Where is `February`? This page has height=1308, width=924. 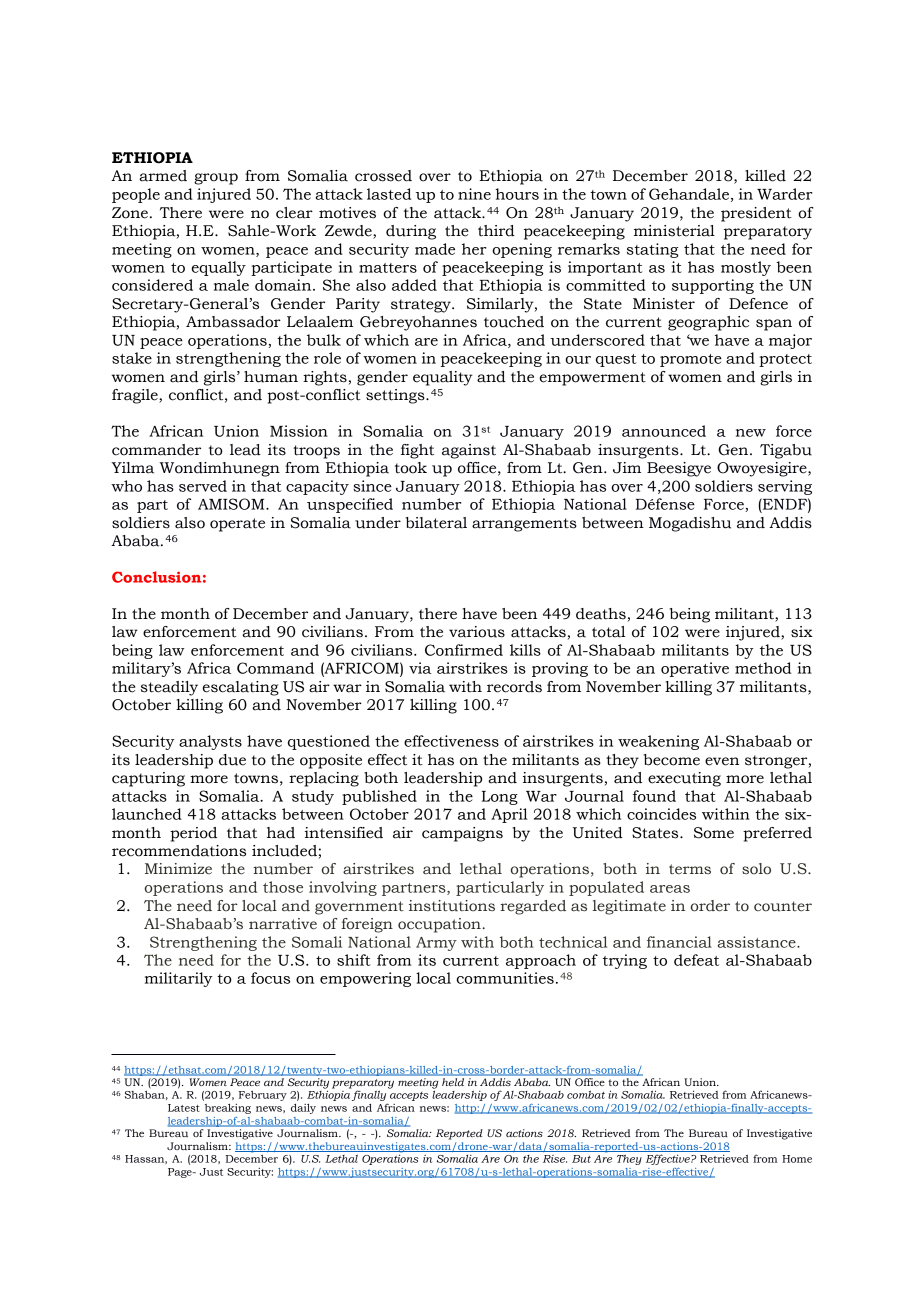 February is located at coordinates (263, 1096).
